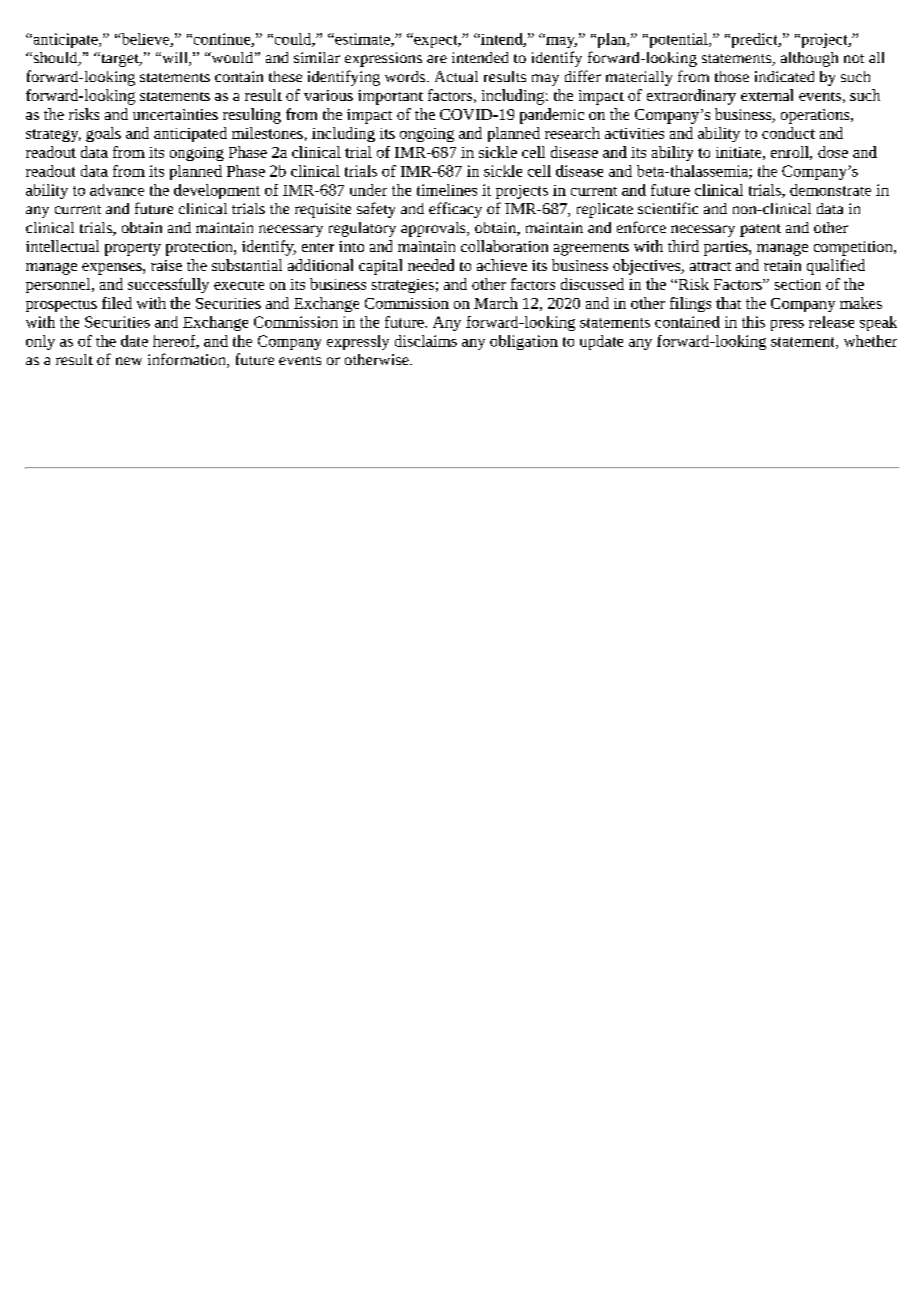 The height and width of the screenshot is (1308, 924). What do you see at coordinates (129, 361) in the screenshot?
I see `new` at bounding box center [129, 361].
